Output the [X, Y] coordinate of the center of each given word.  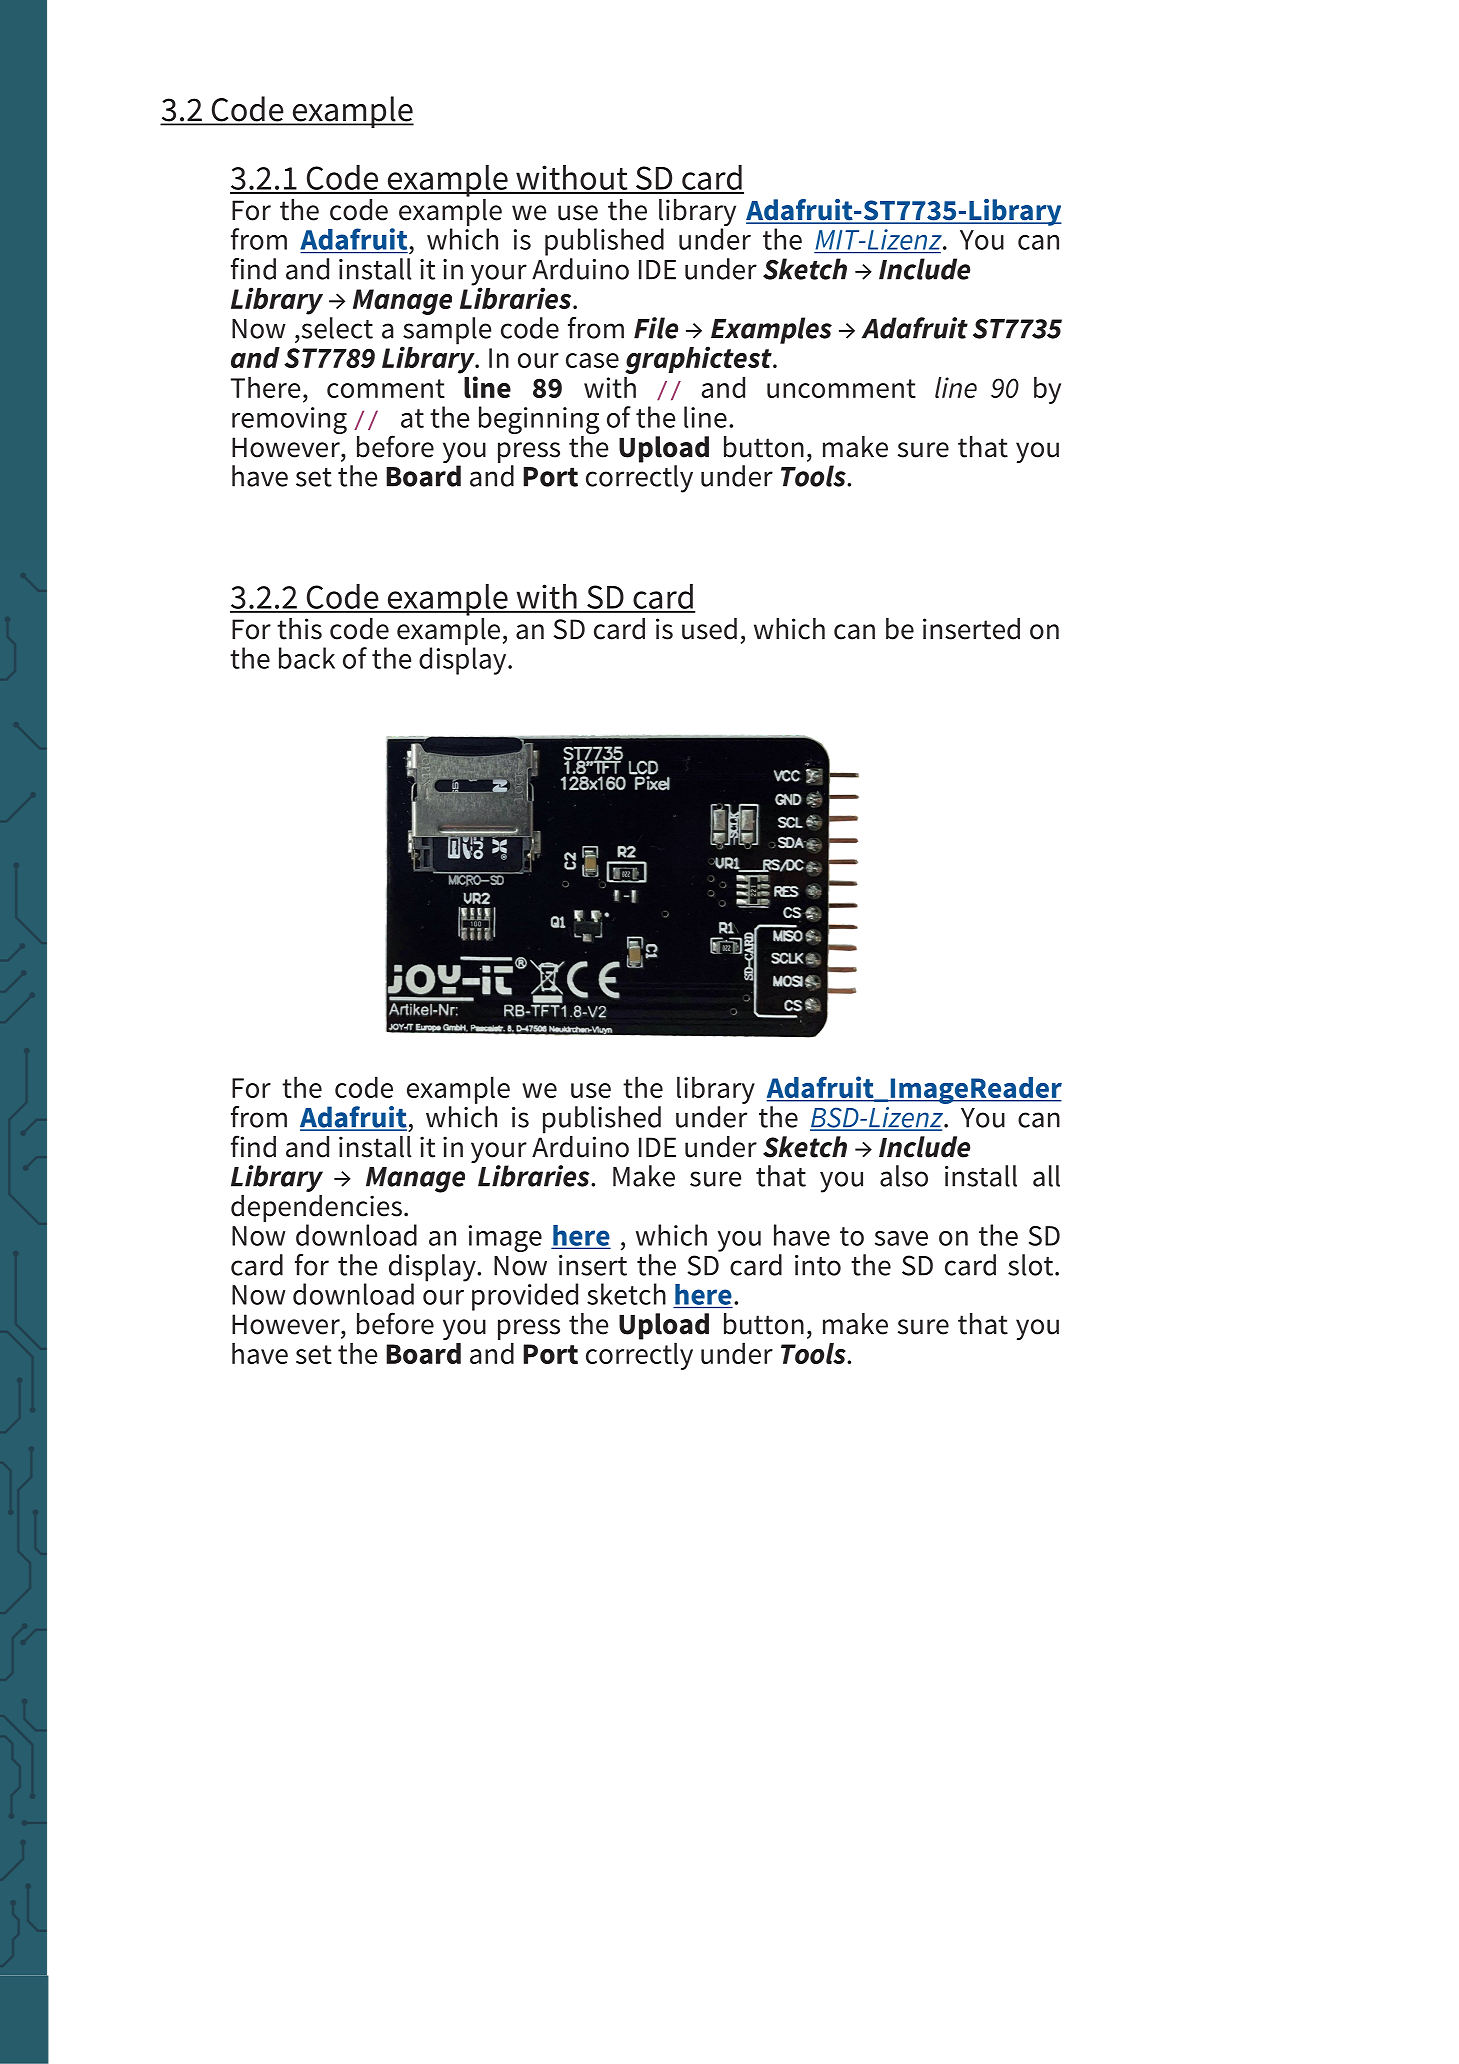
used [709, 629]
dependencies [316, 1210]
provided [525, 1297]
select [336, 328]
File [656, 328]
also [904, 1176]
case [592, 360]
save [901, 1238]
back [307, 658]
